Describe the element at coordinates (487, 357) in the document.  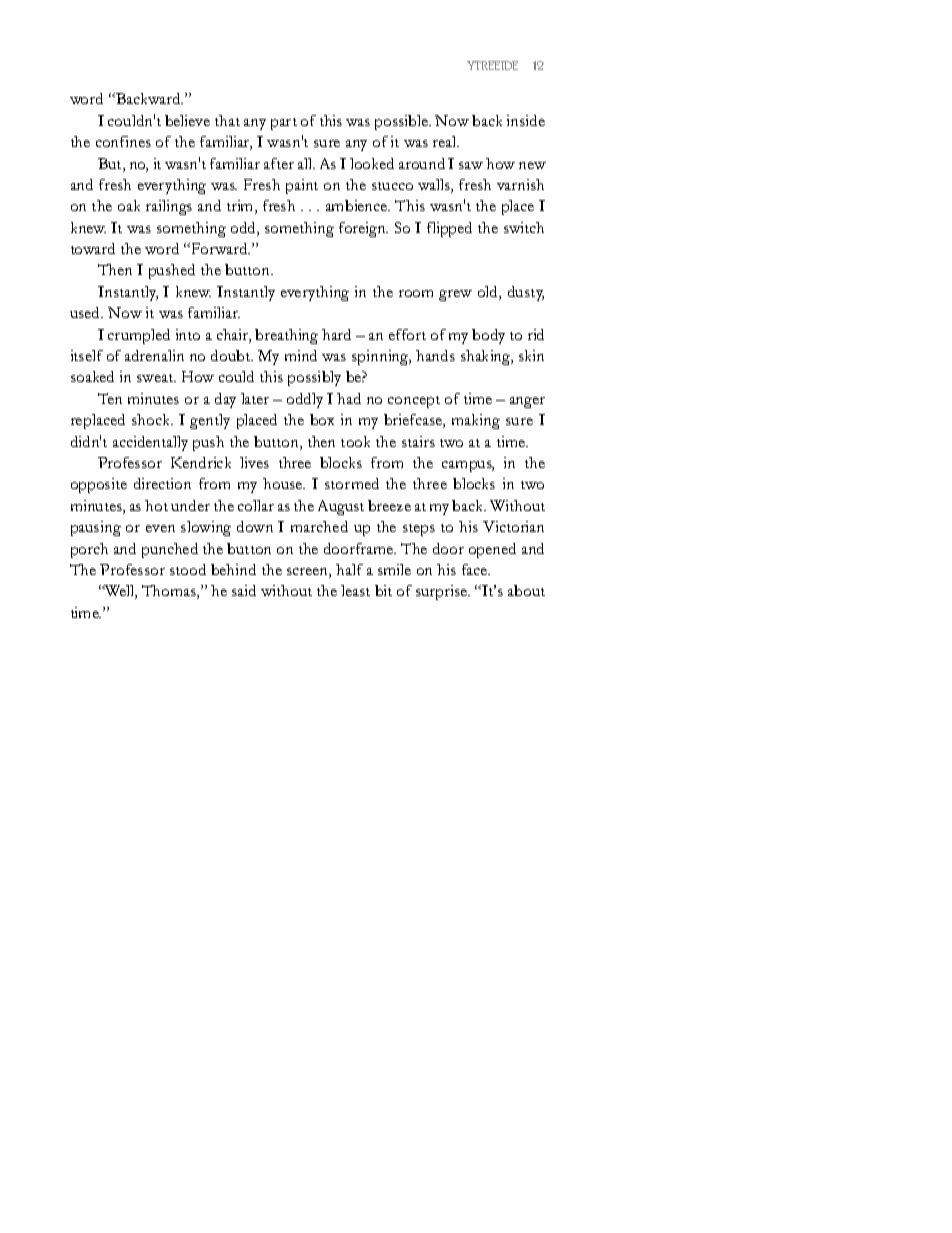
I see `shaking` at that location.
